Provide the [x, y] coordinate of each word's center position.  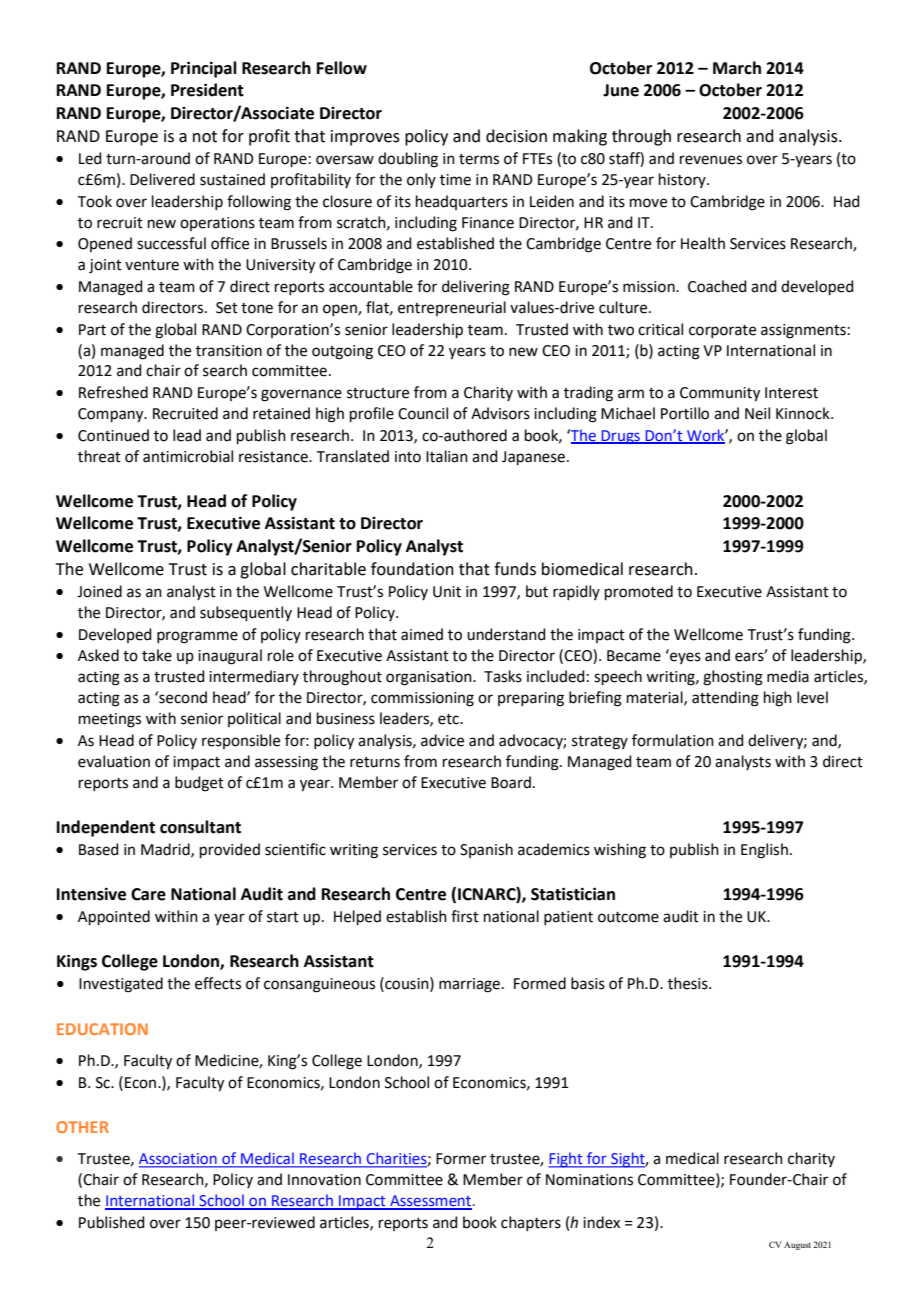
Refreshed [113, 392]
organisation [430, 678]
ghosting [733, 678]
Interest [791, 393]
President [207, 90]
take [157, 655]
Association [179, 1160]
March [737, 68]
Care [148, 894]
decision [516, 136]
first [465, 916]
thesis [689, 983]
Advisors [500, 413]
